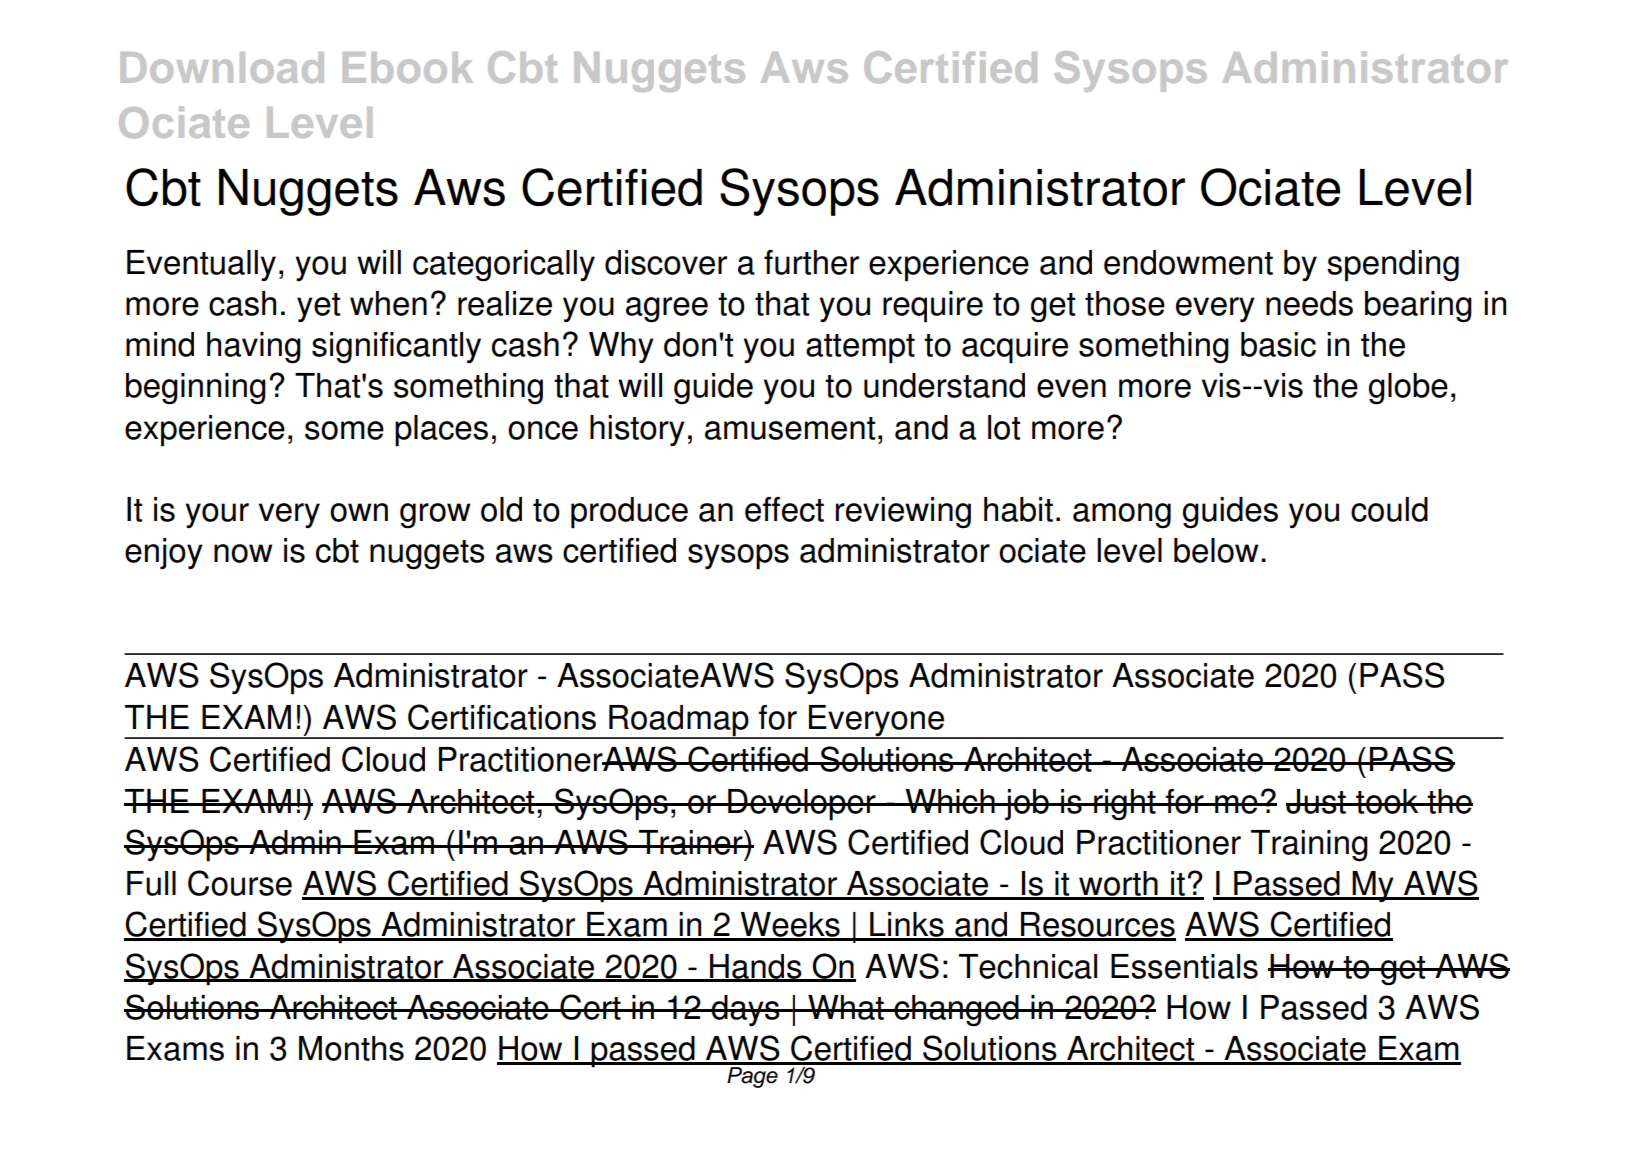  What do you see at coordinates (318, 307) in the page?
I see `yet` at bounding box center [318, 307].
